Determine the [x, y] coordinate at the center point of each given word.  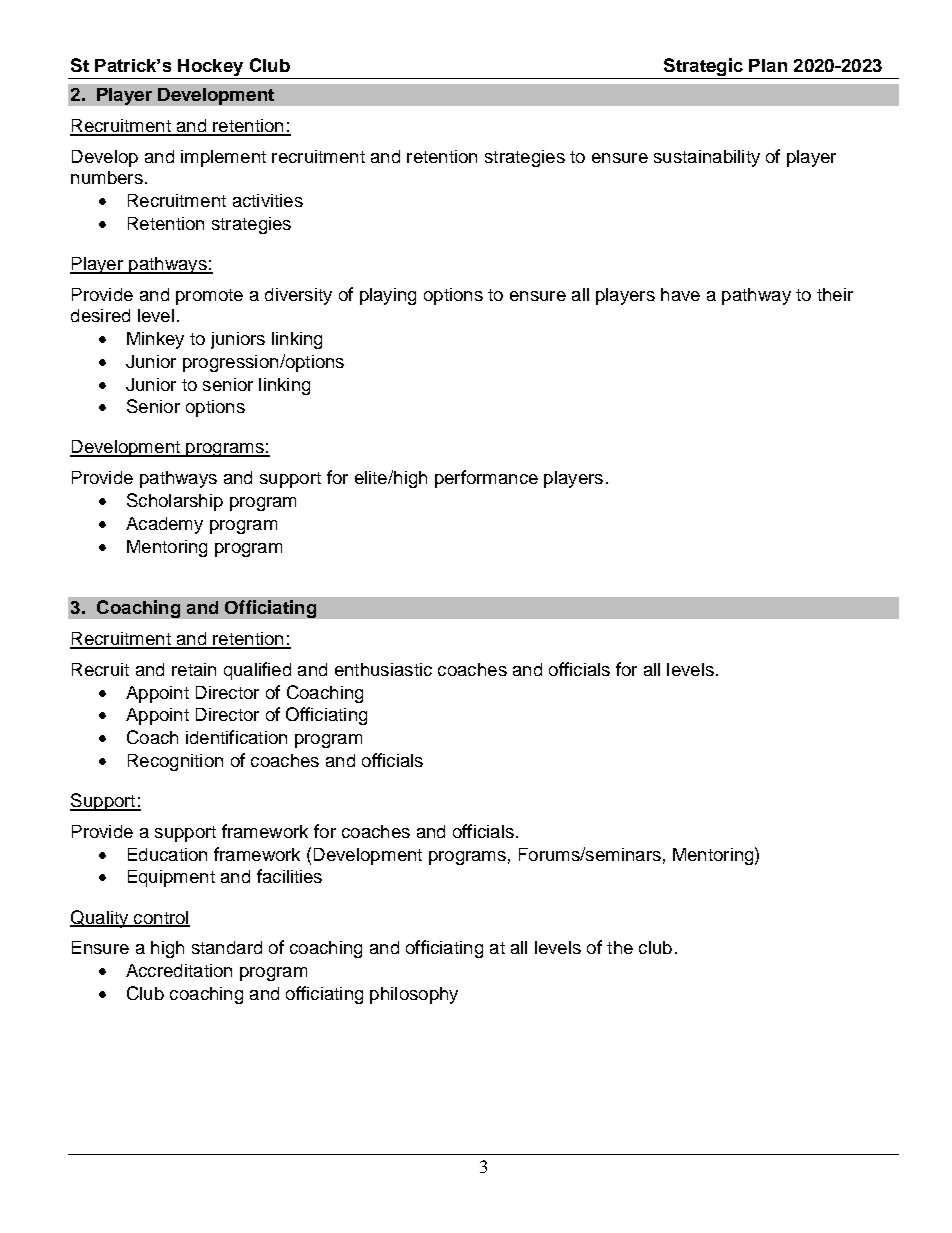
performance [486, 479]
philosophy [414, 995]
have [680, 294]
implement [223, 158]
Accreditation [179, 970]
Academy [164, 525]
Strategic [703, 68]
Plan [768, 65]
